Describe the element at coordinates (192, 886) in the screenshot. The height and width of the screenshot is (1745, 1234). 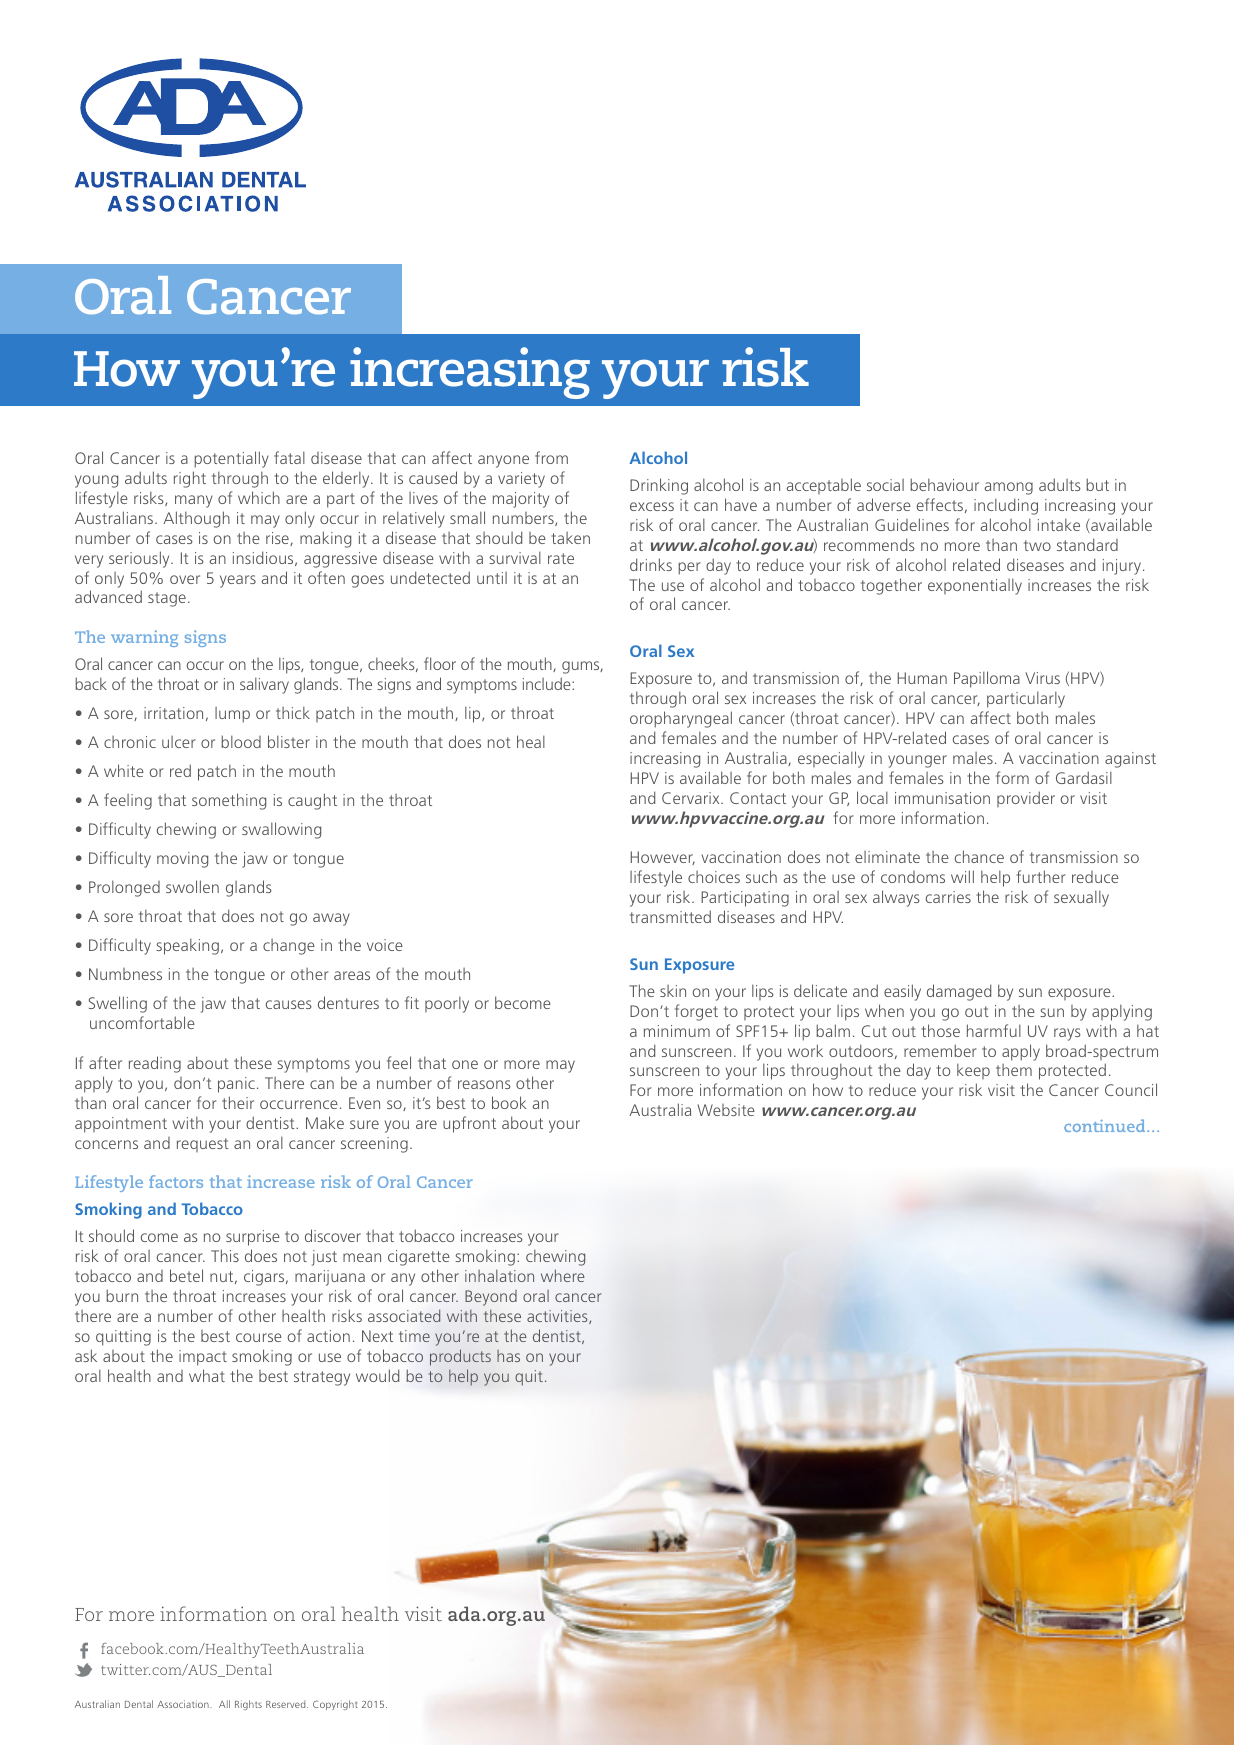
I see `swollen` at that location.
